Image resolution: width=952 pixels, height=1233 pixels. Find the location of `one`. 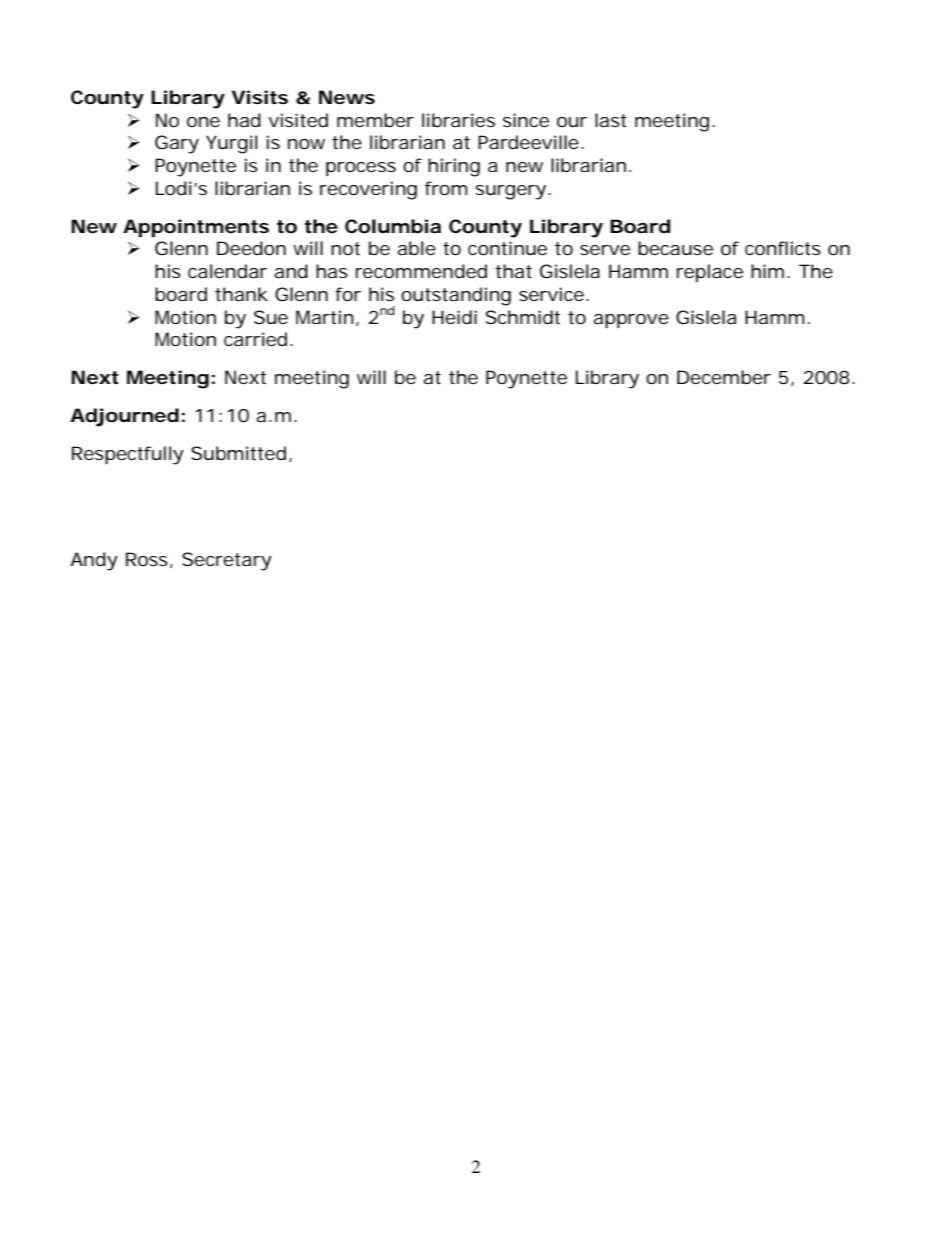

one is located at coordinates (203, 122).
